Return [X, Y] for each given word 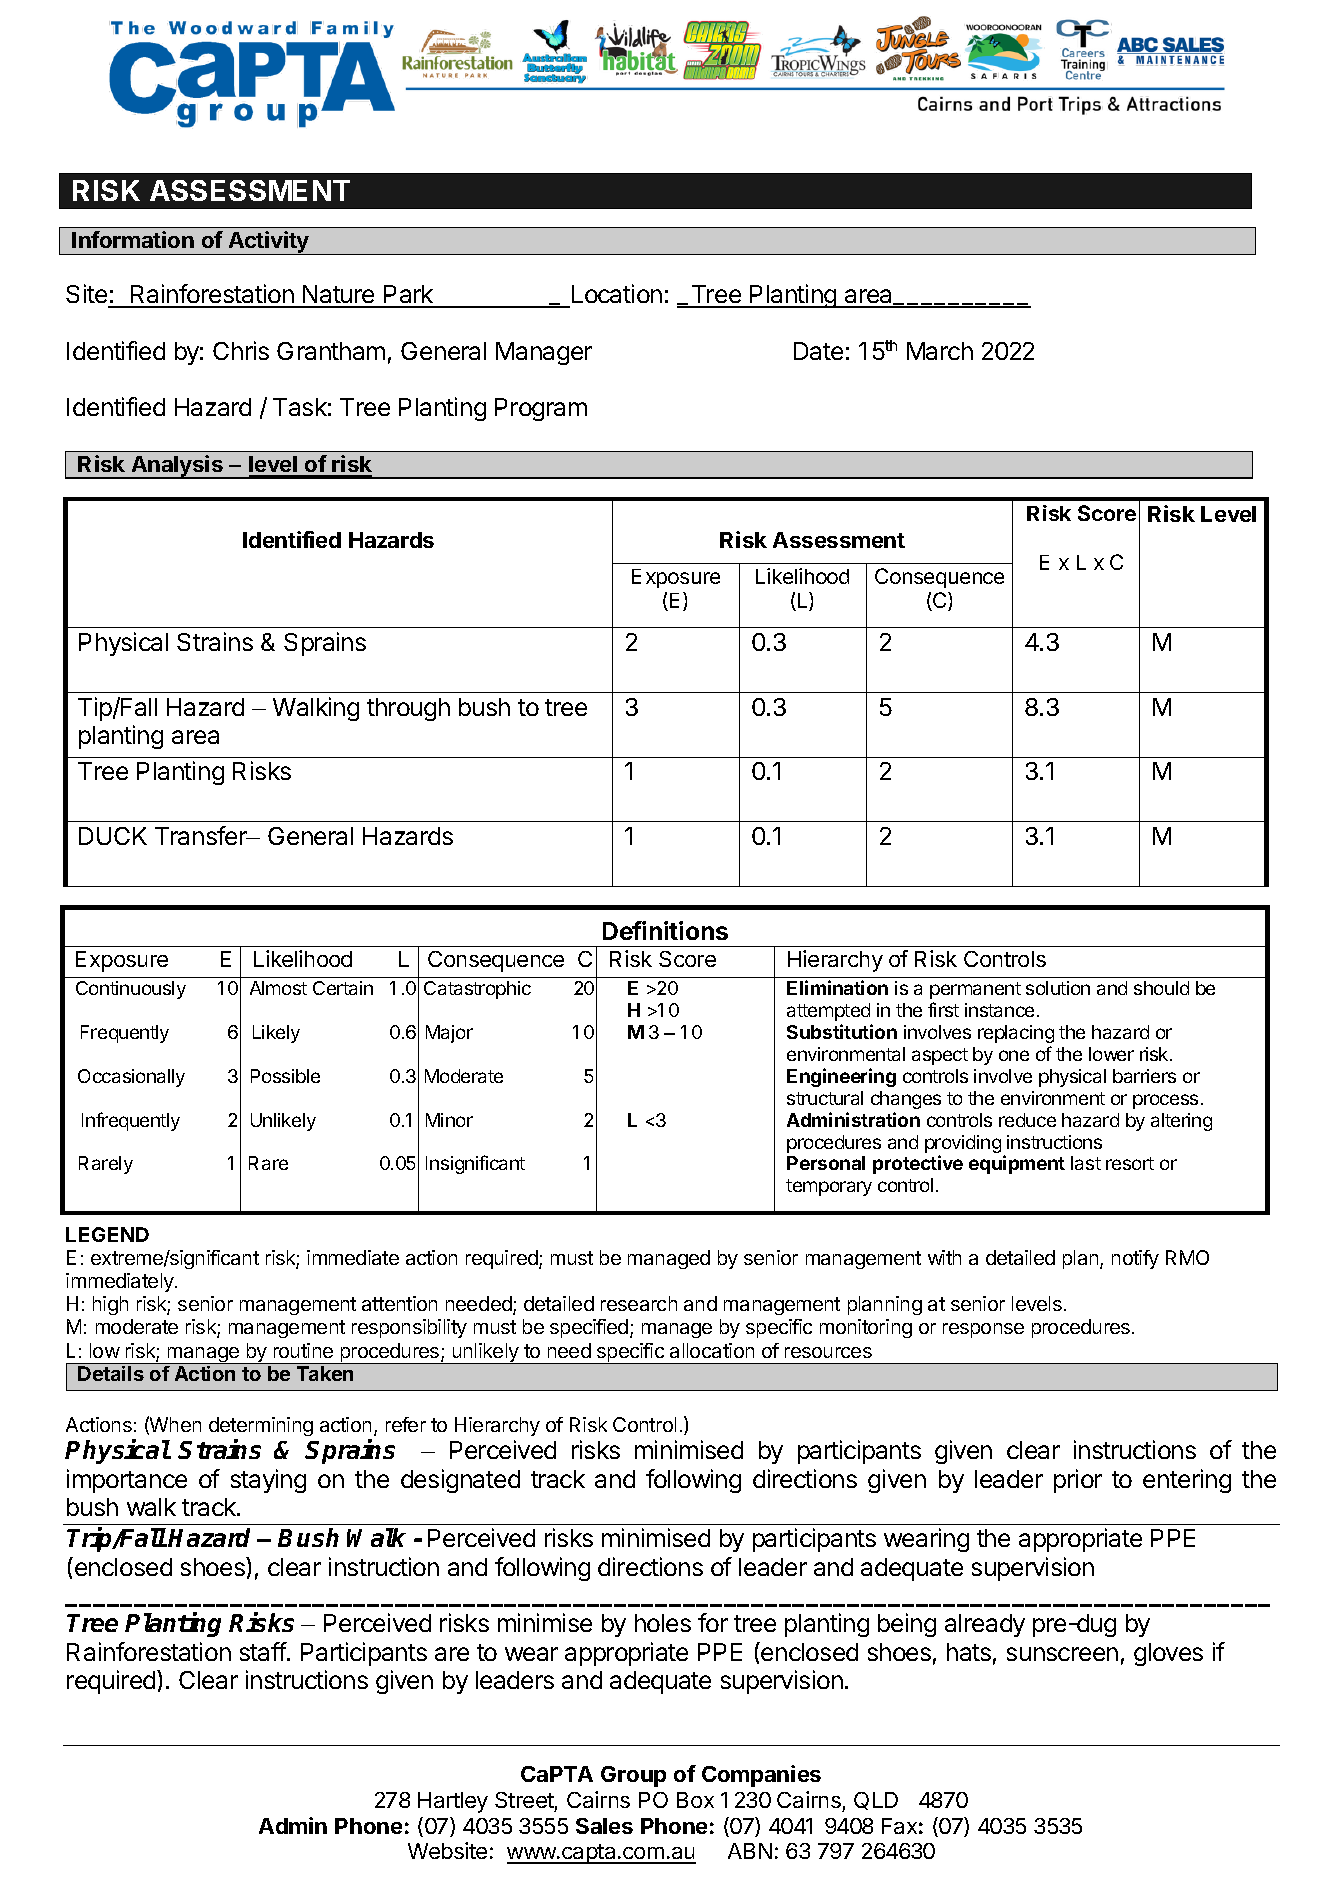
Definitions [665, 930]
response [983, 1330]
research [639, 1303]
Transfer [202, 835]
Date [818, 351]
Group [633, 1776]
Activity [268, 243]
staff [263, 1651]
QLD [876, 1801]
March [940, 351]
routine [303, 1350]
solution [1058, 988]
